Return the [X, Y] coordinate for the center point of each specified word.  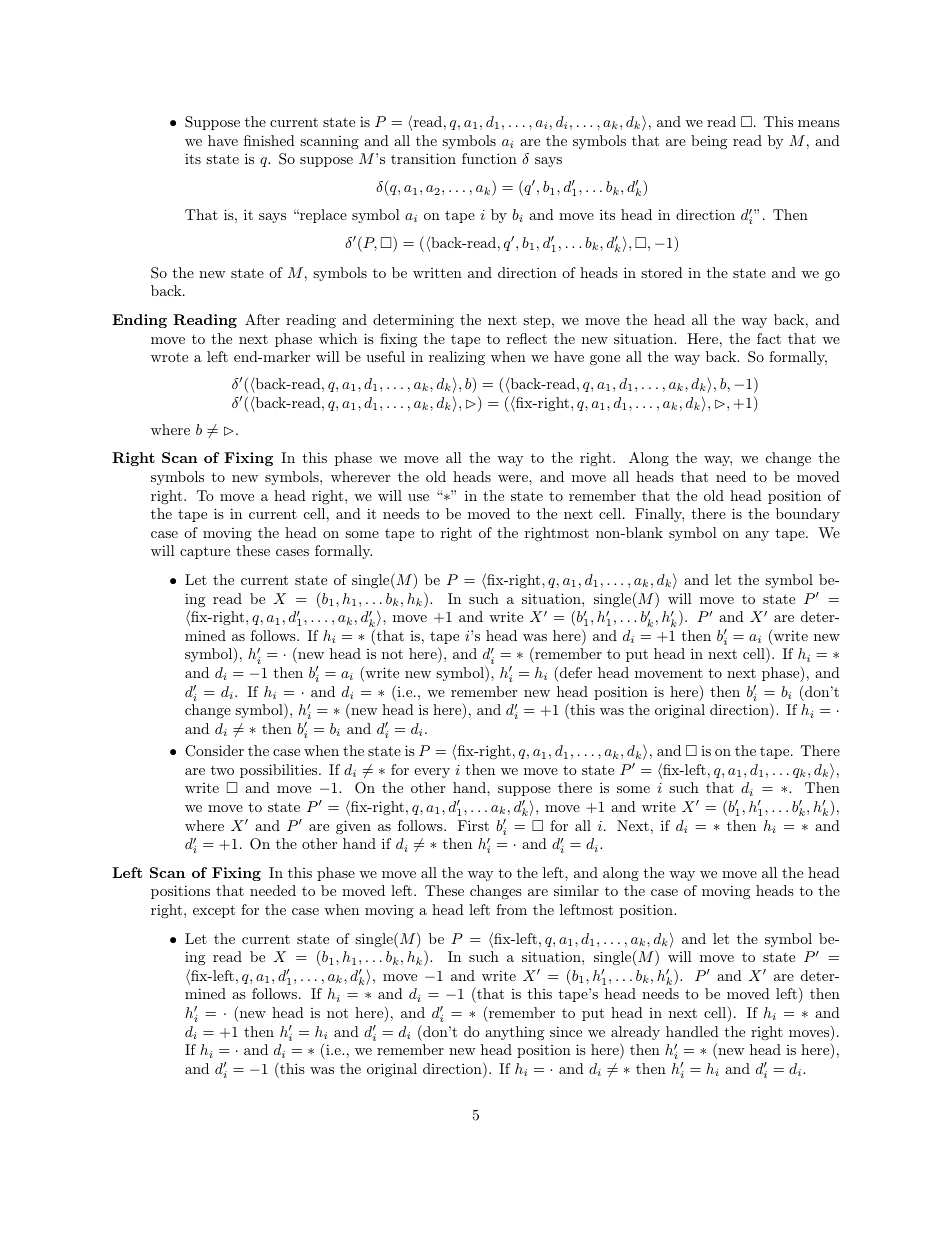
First [473, 825]
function [489, 158]
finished [269, 140]
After [262, 319]
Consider [214, 751]
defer [576, 672]
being [709, 142]
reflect [527, 338]
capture [205, 552]
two [222, 770]
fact [769, 338]
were [514, 478]
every [432, 773]
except [214, 911]
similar [576, 890]
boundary [808, 515]
